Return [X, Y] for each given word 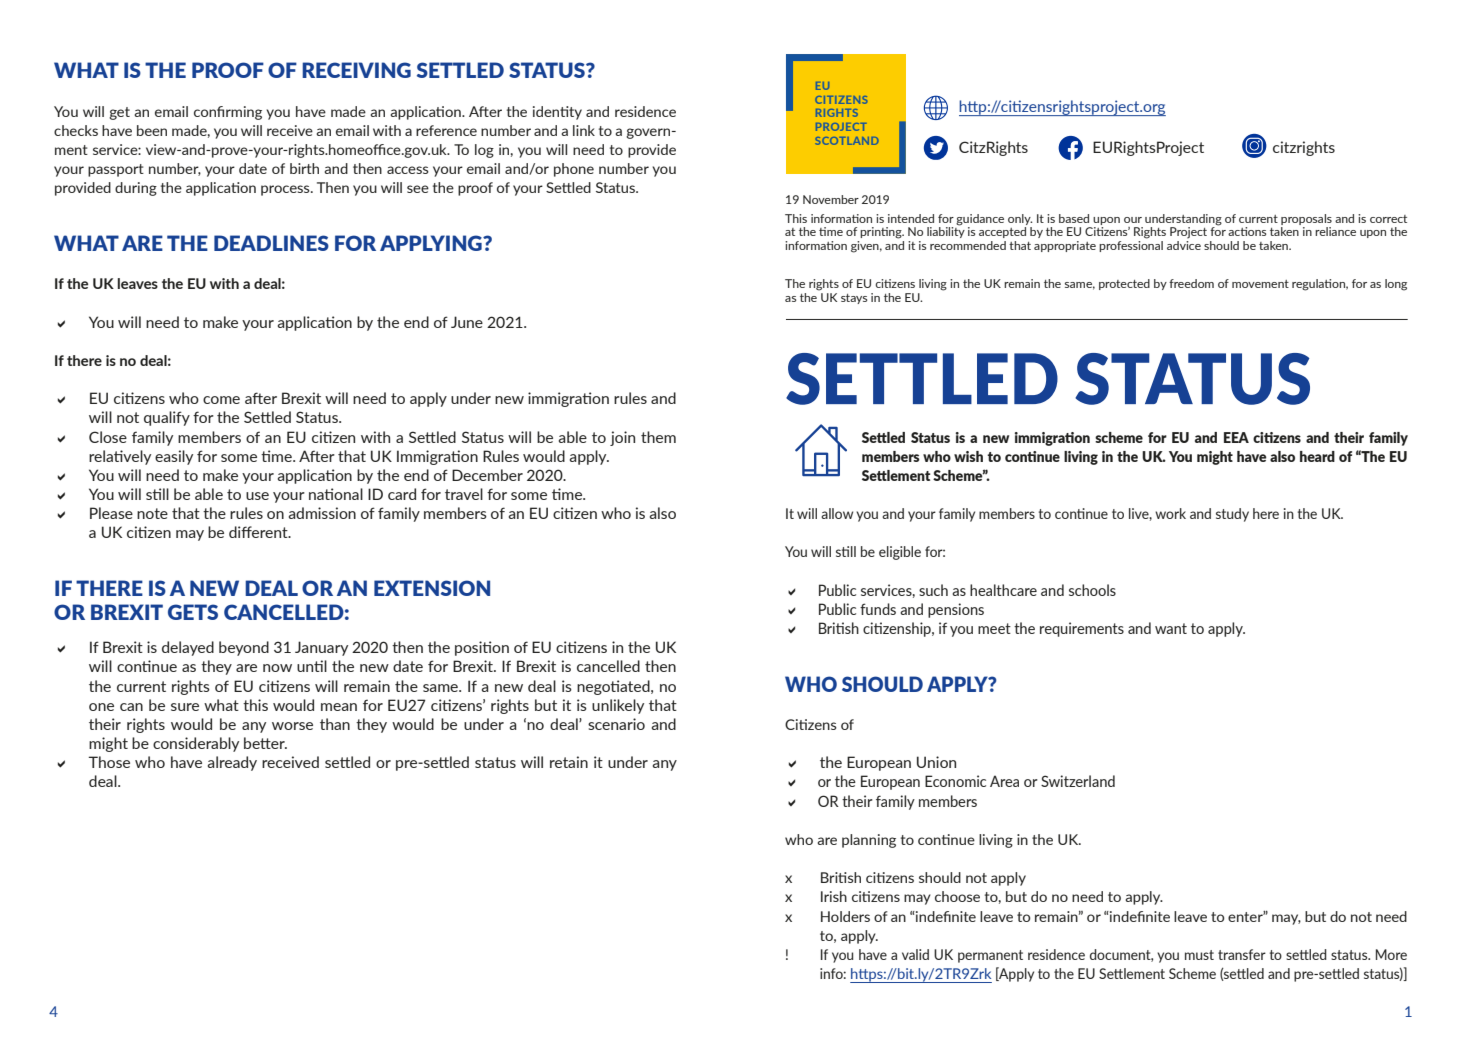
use [257, 496]
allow [837, 513]
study [1232, 515]
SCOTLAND [846, 141]
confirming [228, 113]
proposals [1306, 219]
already [232, 763]
